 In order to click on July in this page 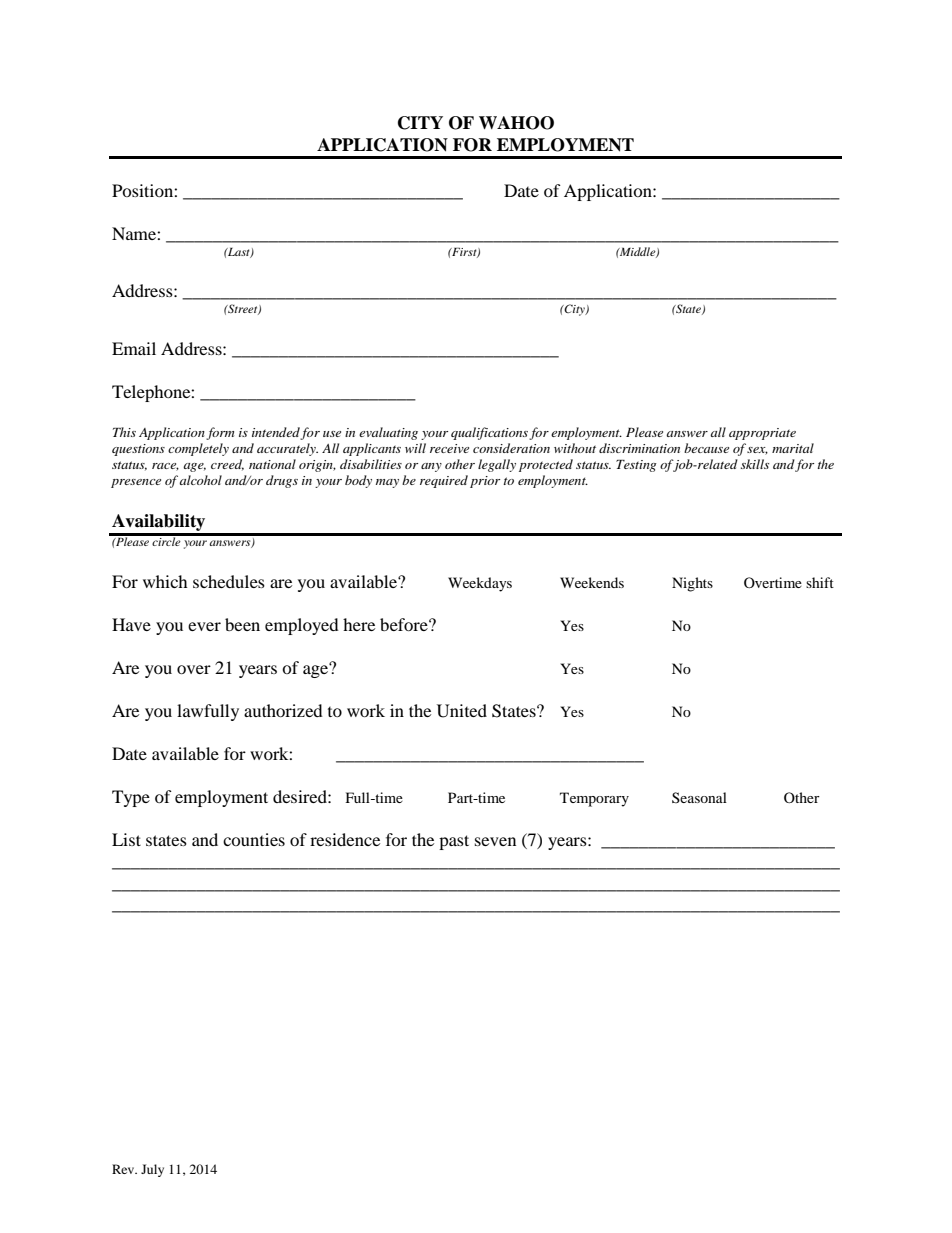, I will do `click(152, 1170)`.
